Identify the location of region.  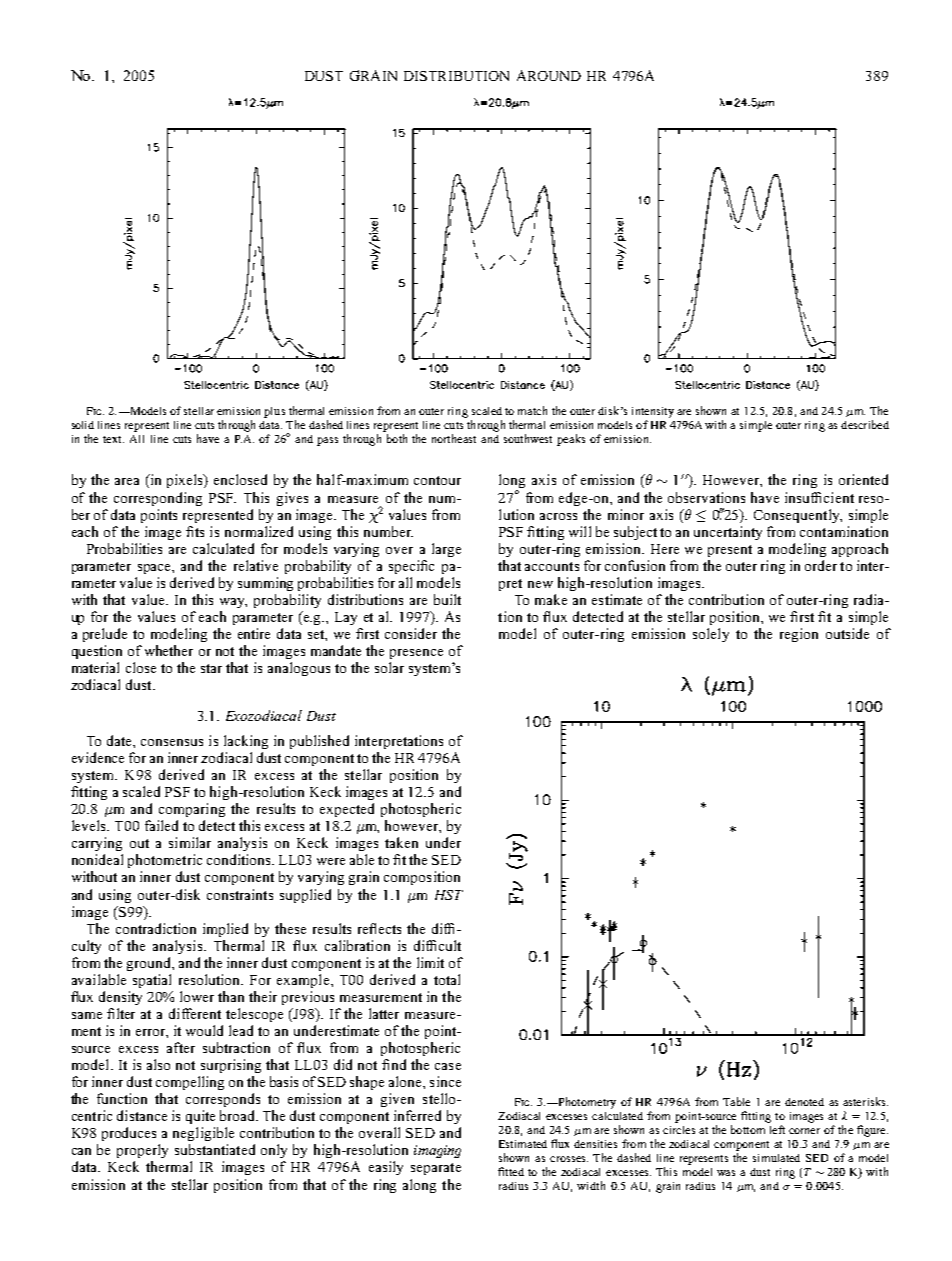
(799, 635).
